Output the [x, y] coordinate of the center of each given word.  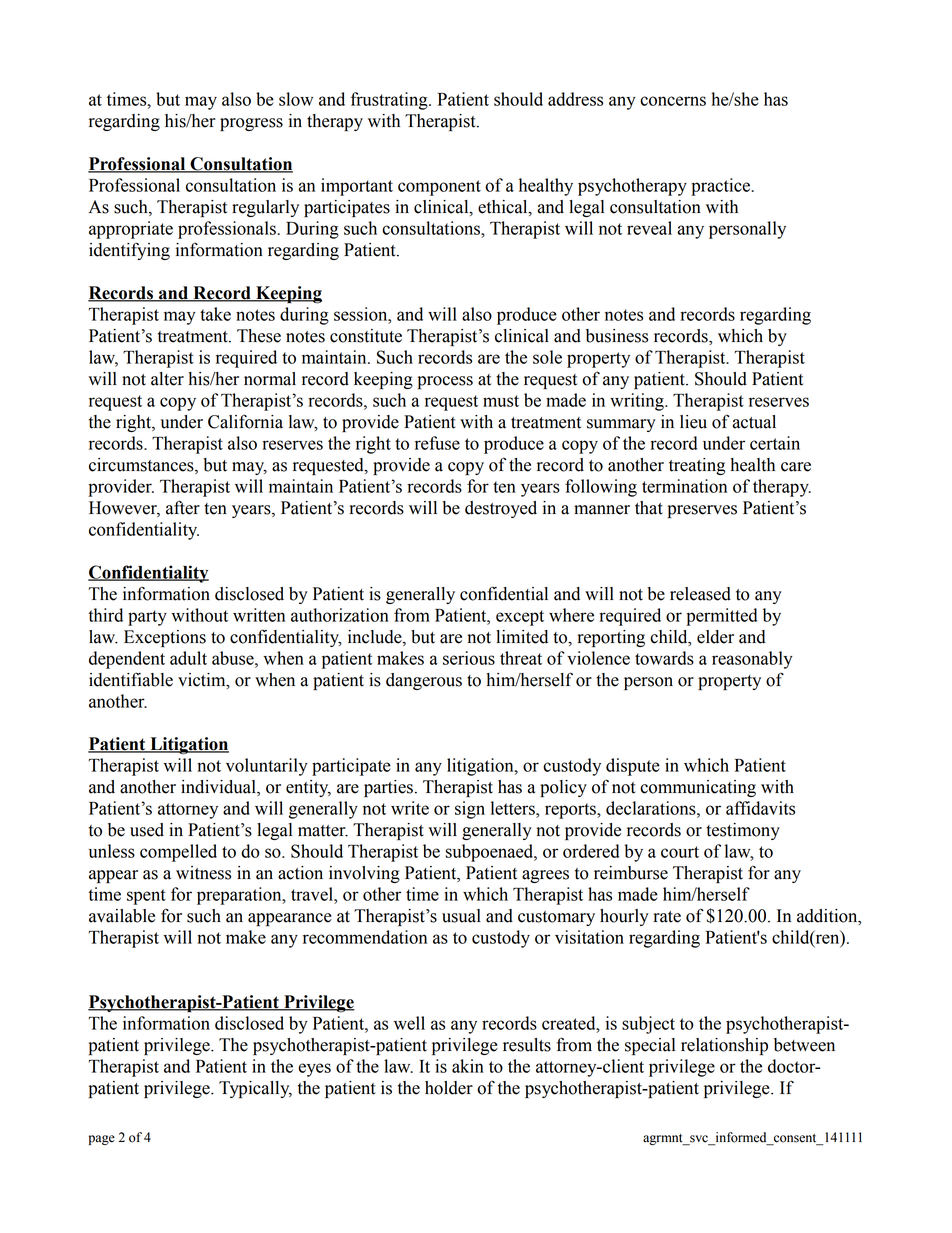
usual [461, 916]
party [147, 618]
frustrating [390, 101]
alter [167, 379]
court [680, 852]
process [445, 382]
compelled [178, 853]
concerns [673, 101]
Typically [255, 1089]
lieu [693, 422]
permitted [721, 617]
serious [469, 658]
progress [251, 124]
